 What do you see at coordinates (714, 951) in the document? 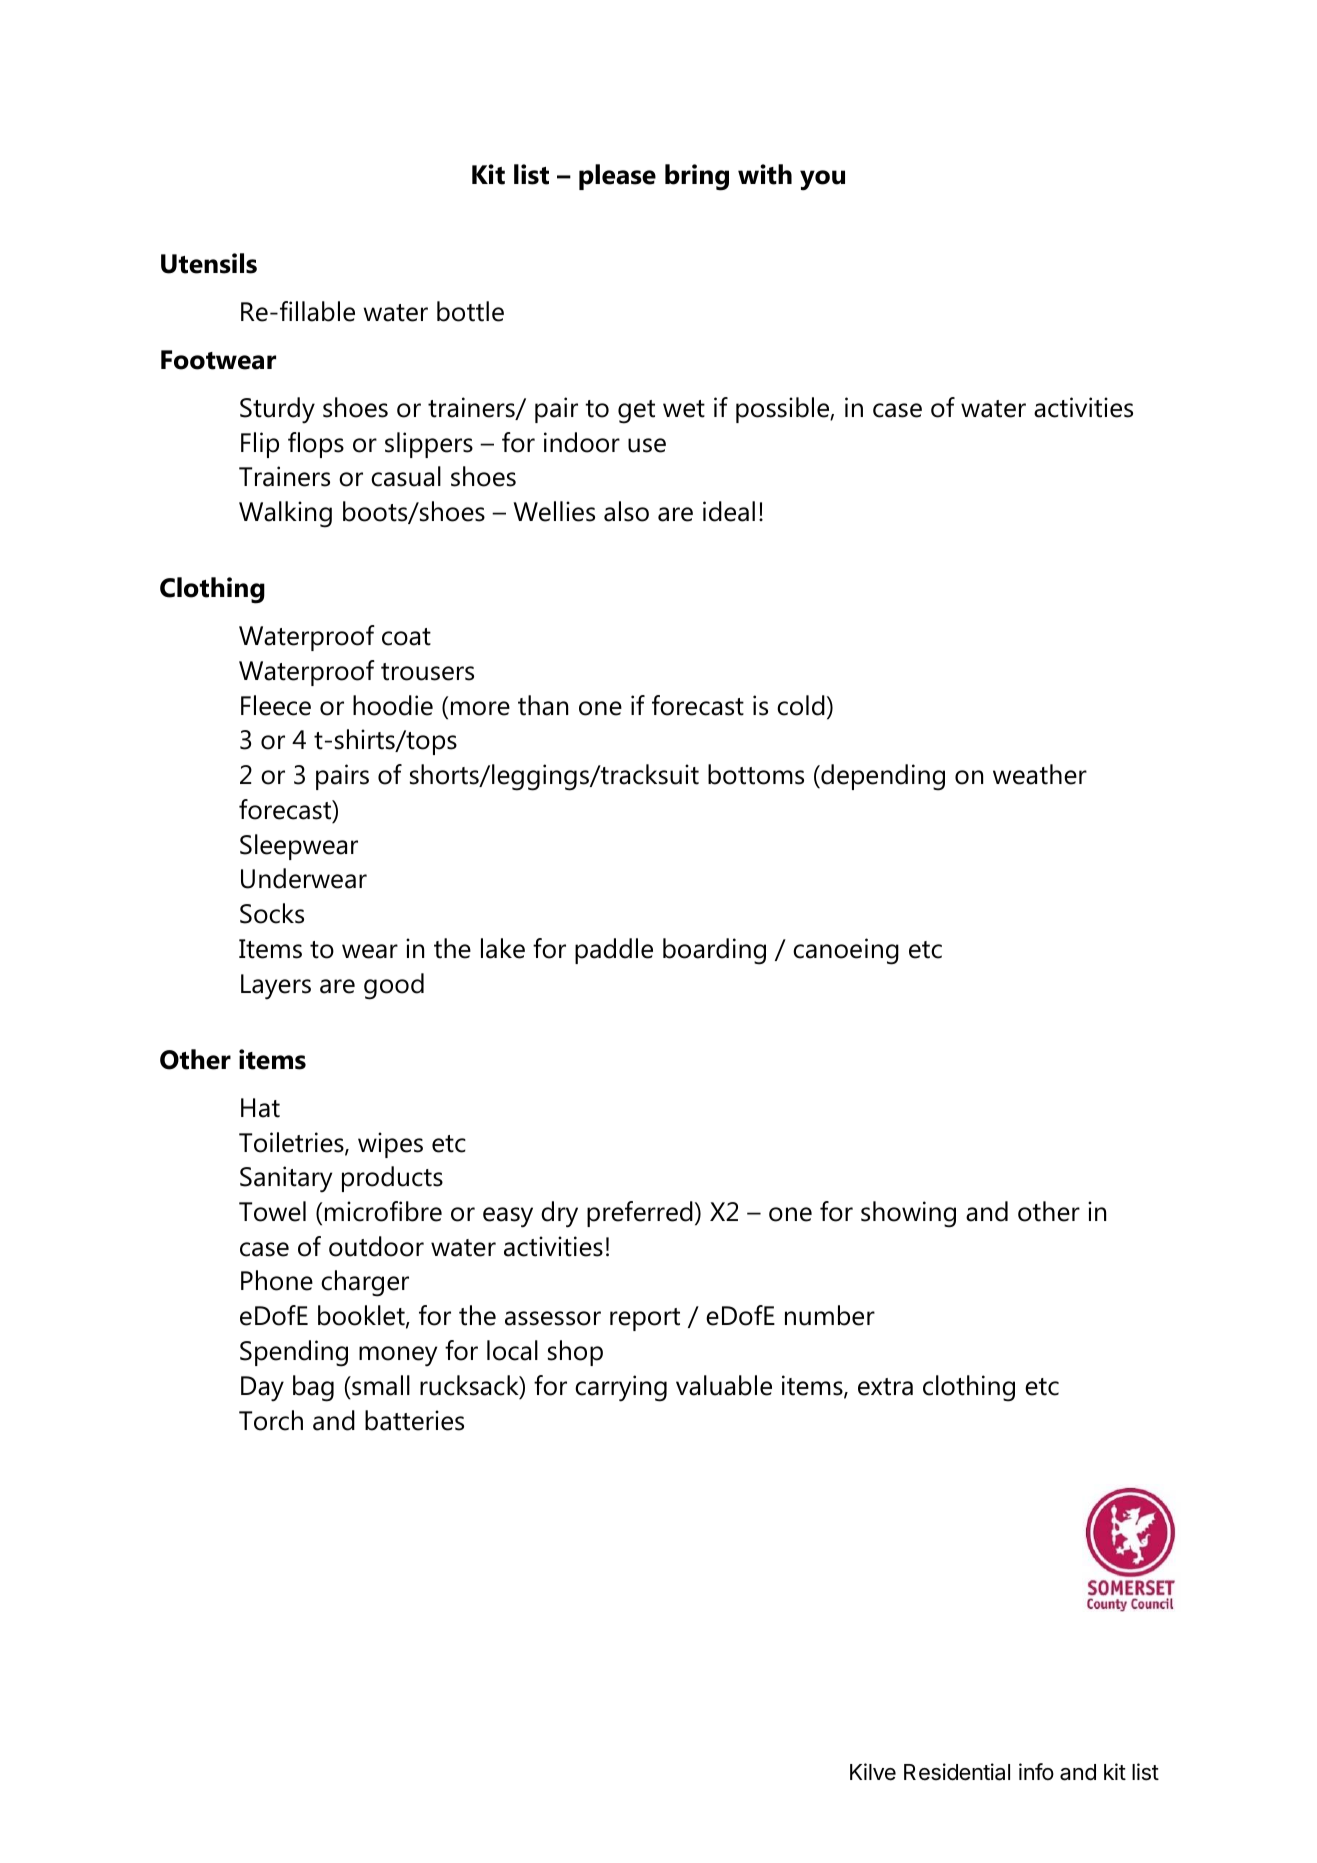
I see `boarding` at bounding box center [714, 951].
